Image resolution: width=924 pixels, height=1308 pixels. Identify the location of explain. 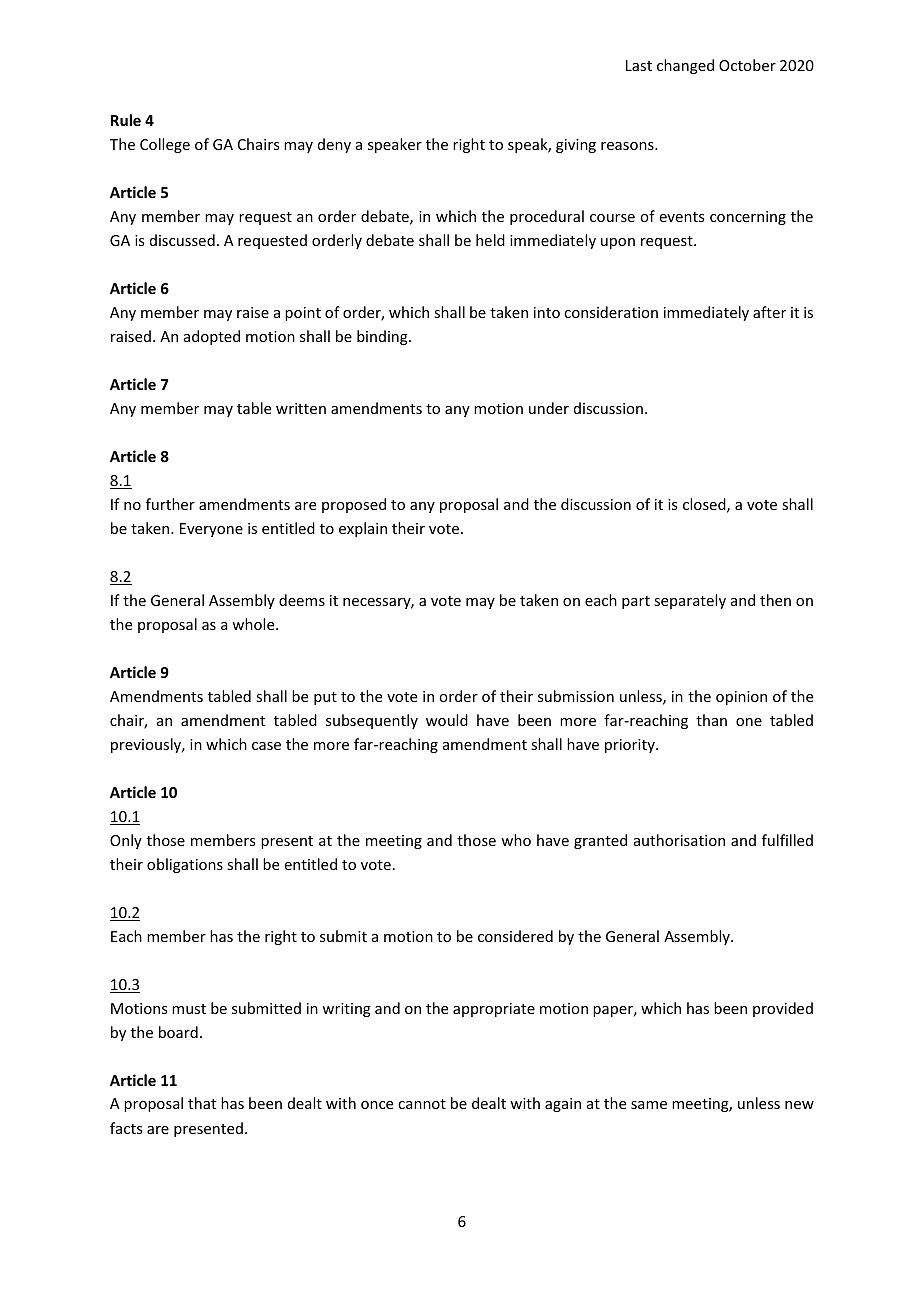
(363, 529).
